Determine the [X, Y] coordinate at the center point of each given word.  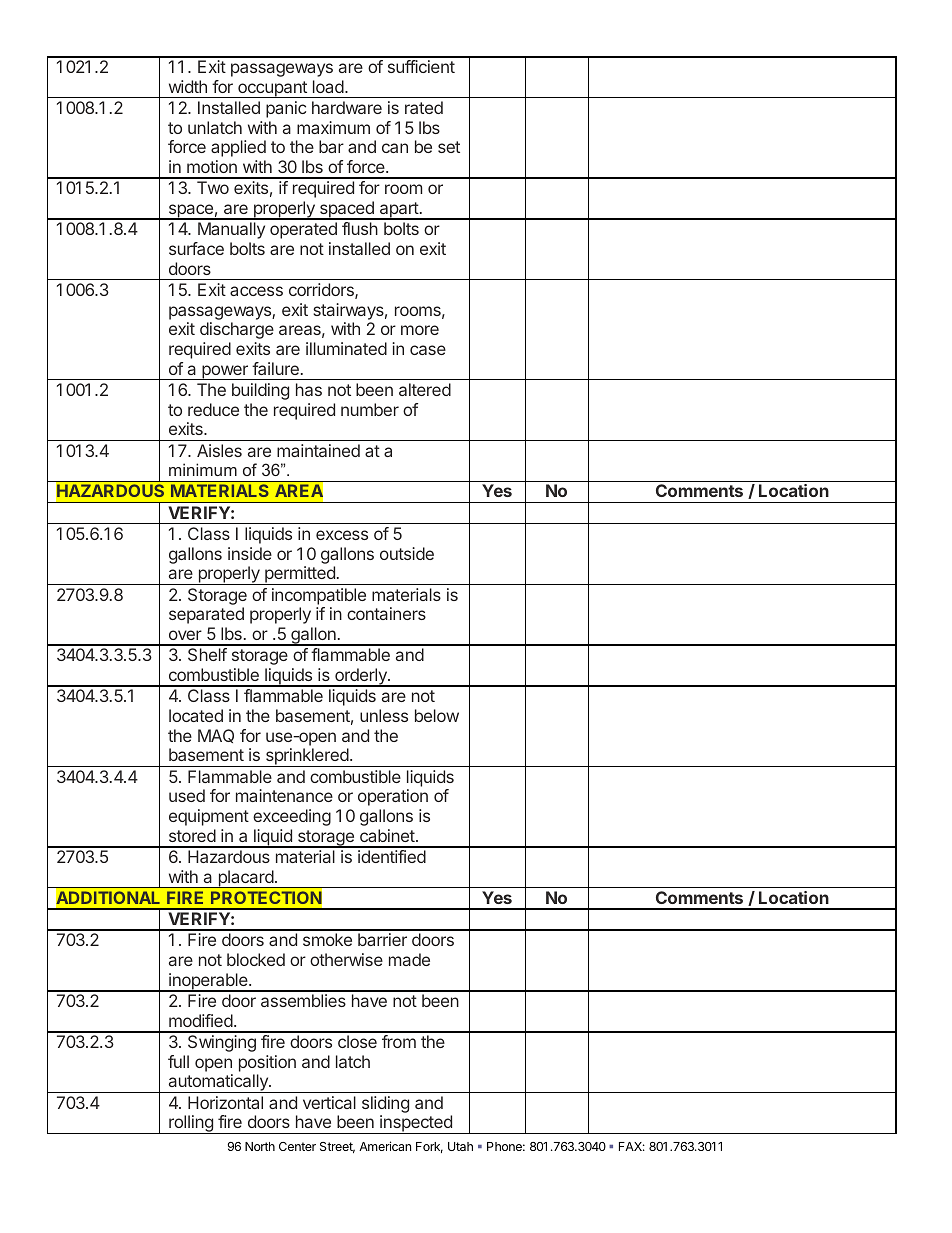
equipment [209, 817]
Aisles [219, 450]
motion [212, 166]
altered [425, 389]
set [449, 147]
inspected [416, 1124]
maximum [333, 127]
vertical [329, 1102]
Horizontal [225, 1102]
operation [393, 797]
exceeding [292, 817]
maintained [318, 450]
